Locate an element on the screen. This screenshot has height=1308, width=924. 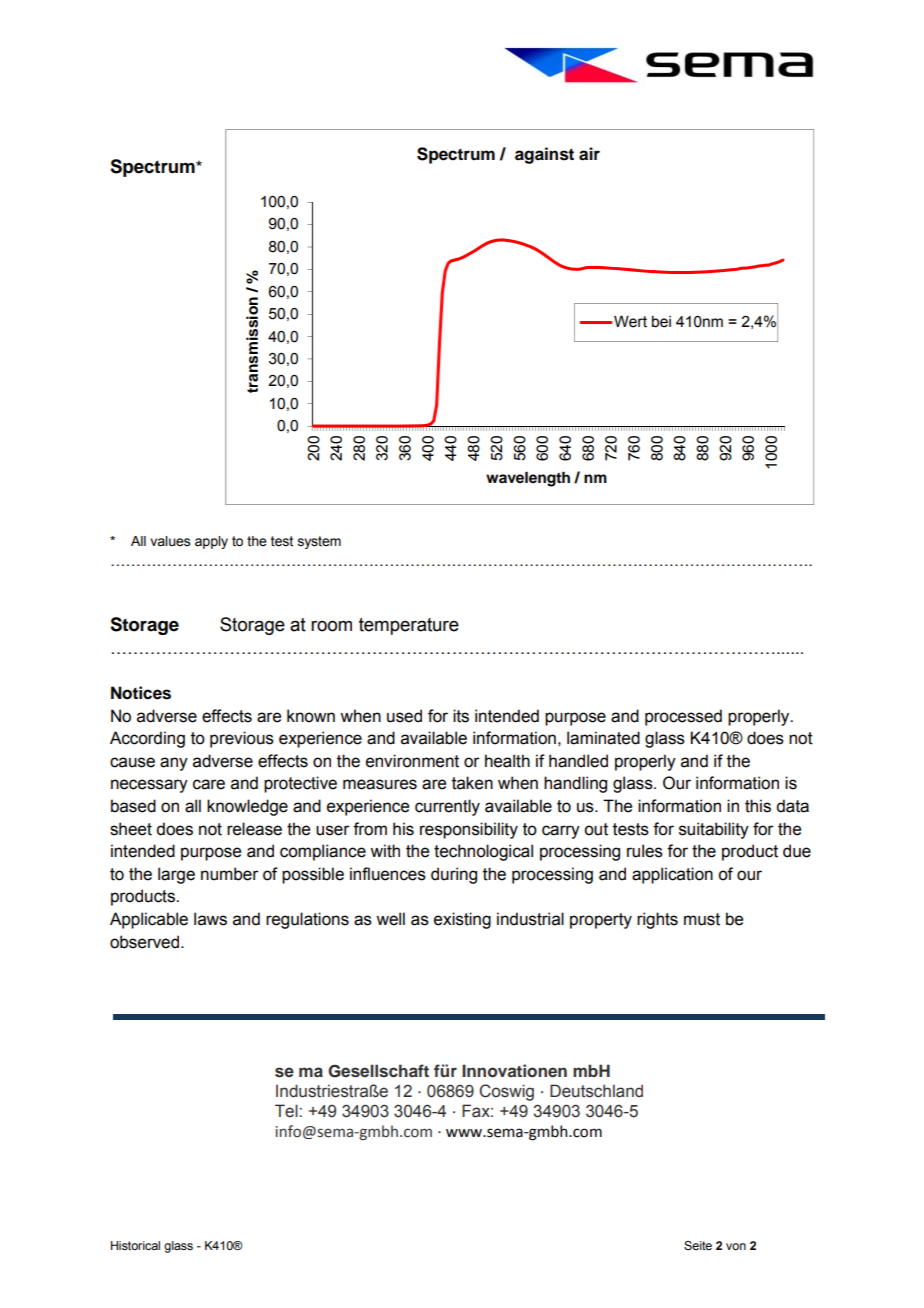
wavelength is located at coordinates (528, 479).
